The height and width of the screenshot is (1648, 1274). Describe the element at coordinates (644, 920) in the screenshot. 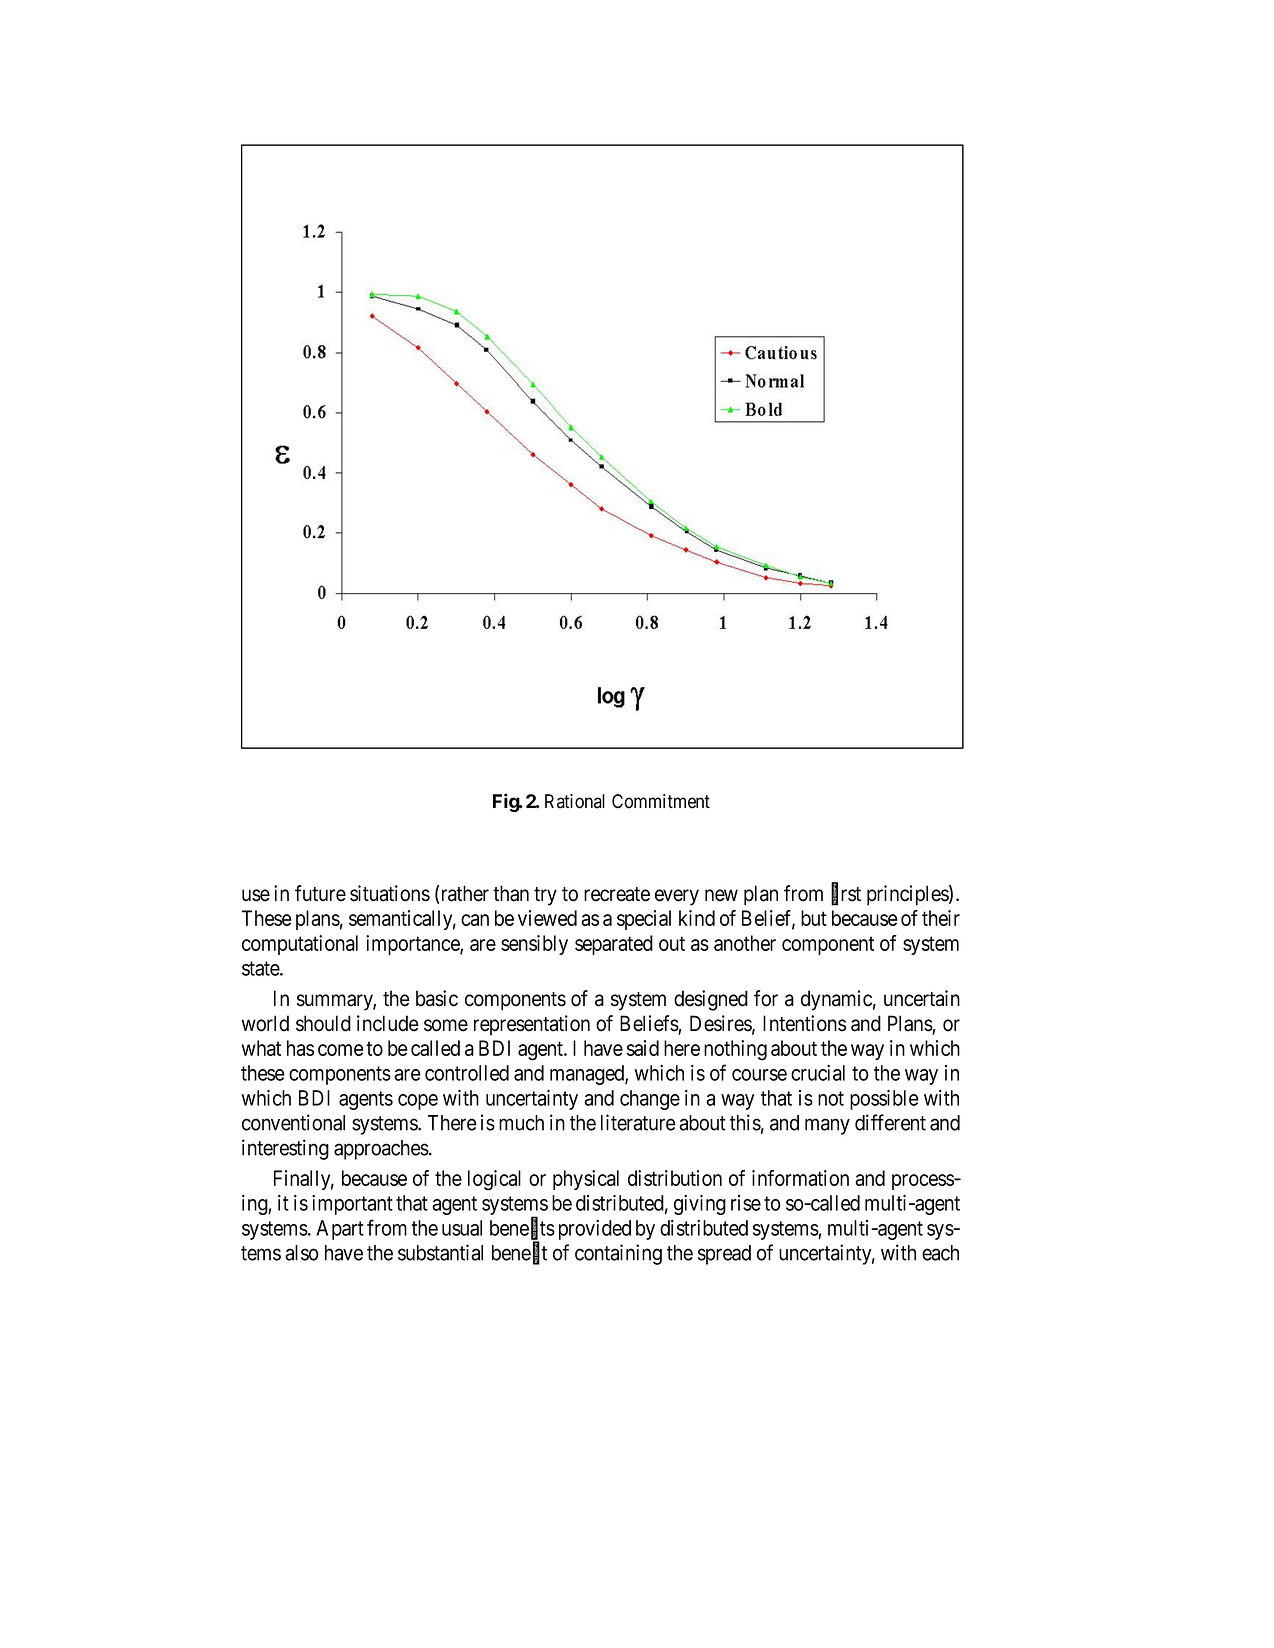

I see `special` at that location.
